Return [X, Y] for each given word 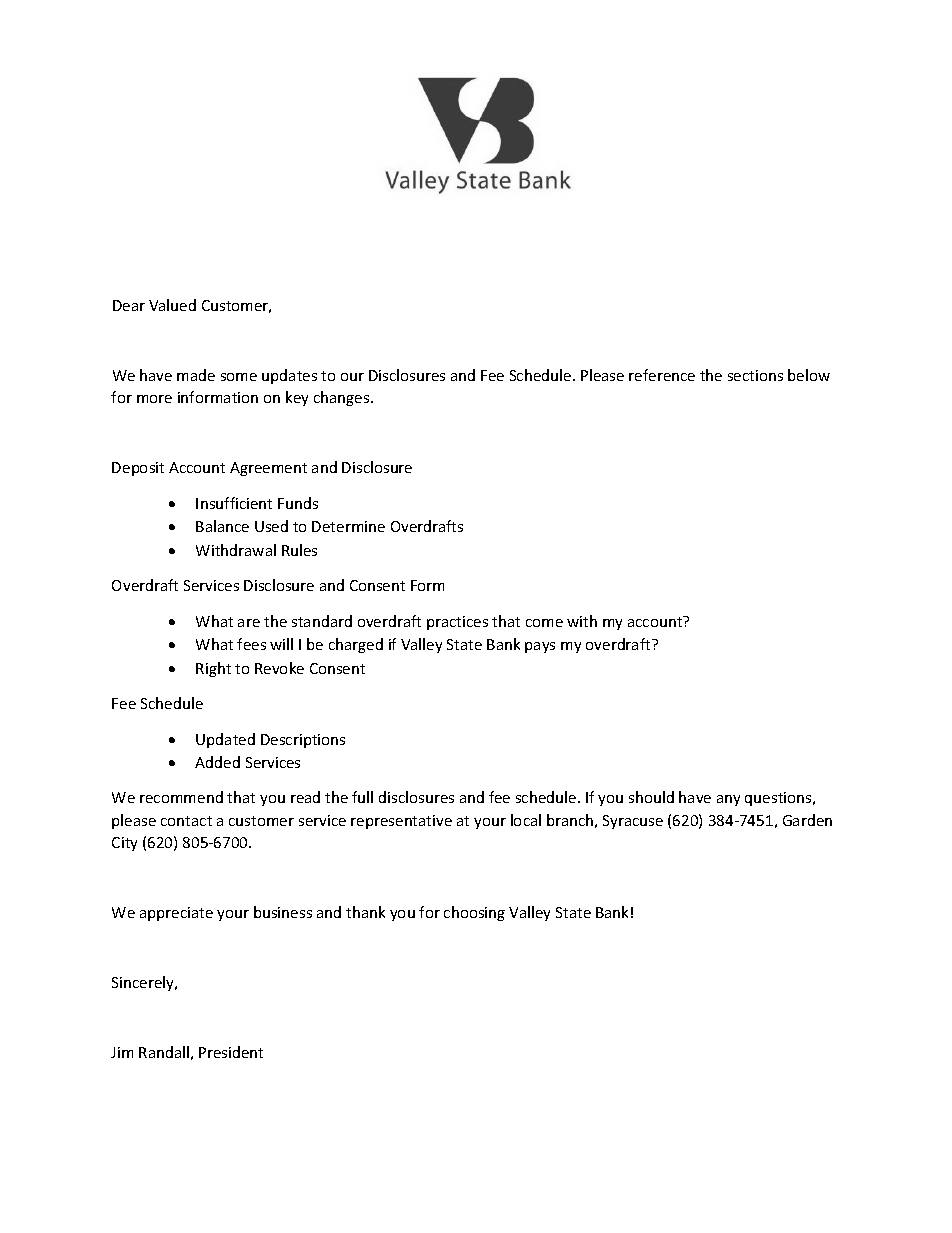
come [544, 623]
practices [457, 623]
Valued [172, 305]
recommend [181, 797]
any [728, 800]
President [231, 1052]
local [526, 820]
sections [755, 375]
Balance [222, 526]
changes [343, 398]
